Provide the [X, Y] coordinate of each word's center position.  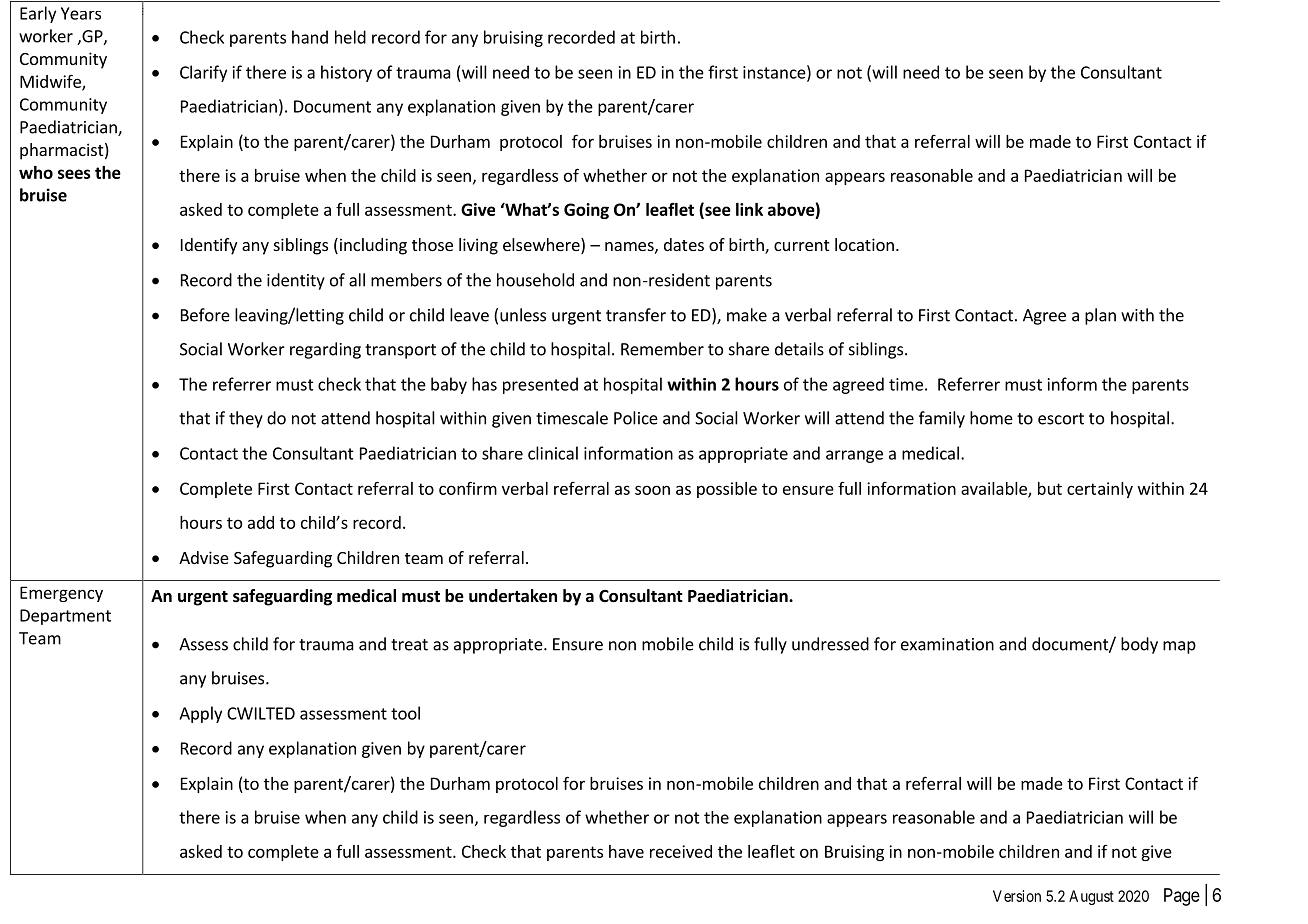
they [246, 419]
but [1050, 488]
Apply [200, 714]
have [626, 851]
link [749, 209]
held [350, 37]
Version [1017, 896]
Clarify [203, 73]
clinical [553, 453]
